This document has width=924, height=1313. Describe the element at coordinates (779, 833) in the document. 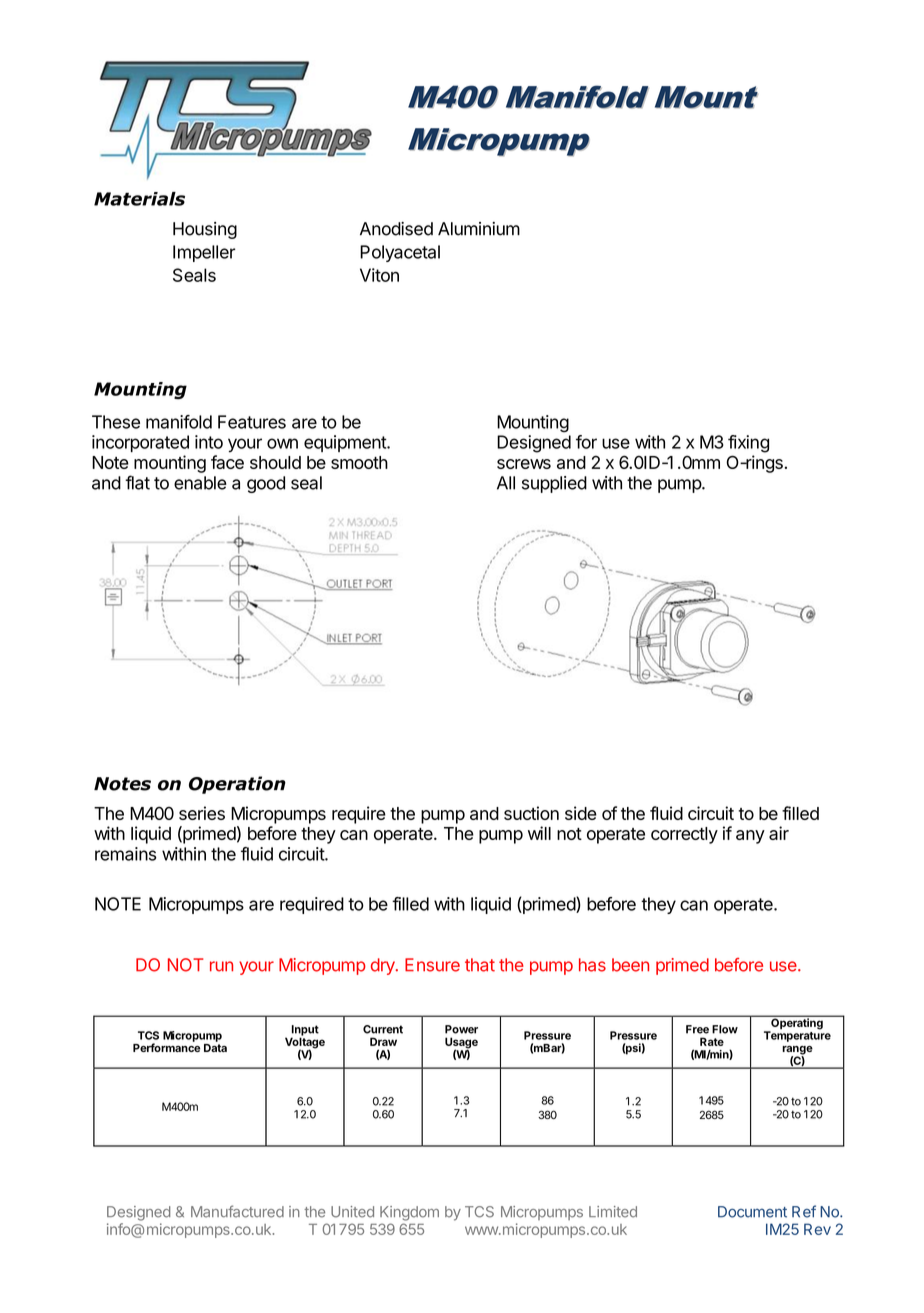

I see `air` at that location.
